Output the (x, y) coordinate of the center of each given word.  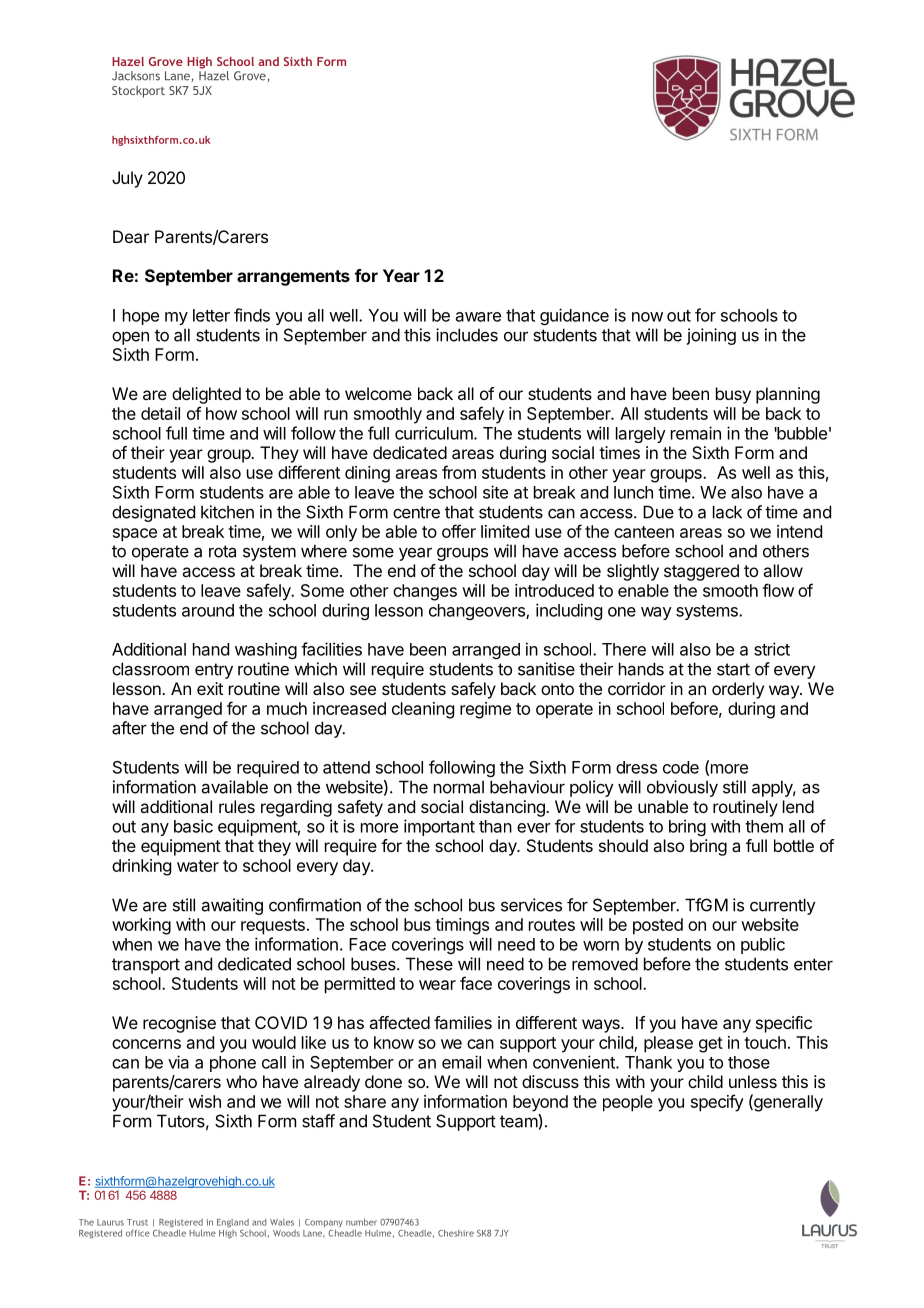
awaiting (232, 906)
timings (462, 926)
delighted (206, 395)
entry (214, 671)
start (733, 669)
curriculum (435, 433)
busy (733, 395)
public (763, 945)
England (233, 1223)
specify (717, 1103)
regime (485, 710)
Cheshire (456, 1233)
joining (711, 336)
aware (478, 317)
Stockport (138, 92)
